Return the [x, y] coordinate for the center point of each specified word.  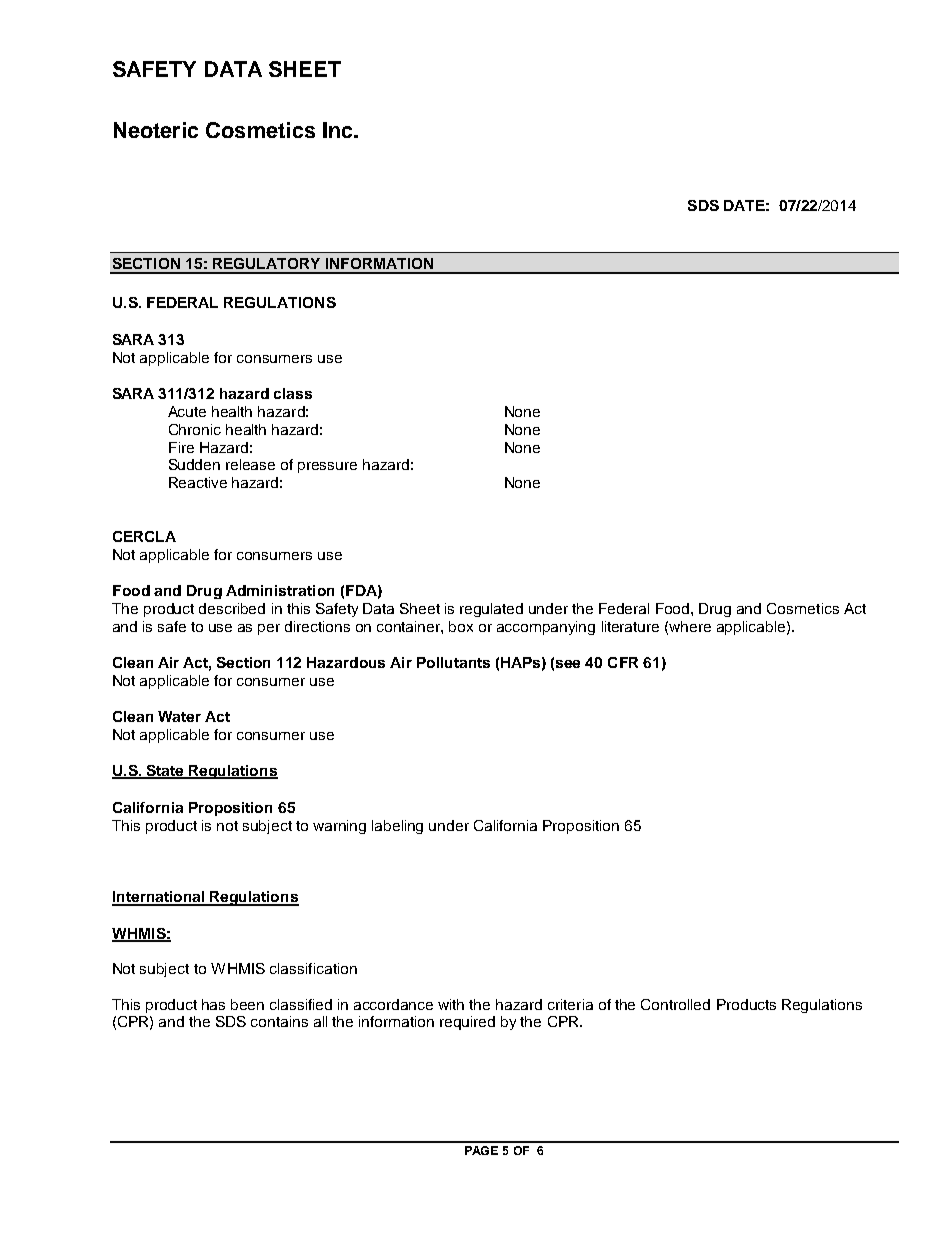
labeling [397, 827]
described [232, 608]
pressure [327, 467]
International [159, 898]
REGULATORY [266, 263]
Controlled [675, 1004]
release [250, 464]
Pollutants [453, 662]
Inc [339, 130]
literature [630, 626]
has [213, 1004]
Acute [187, 411]
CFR [623, 662]
